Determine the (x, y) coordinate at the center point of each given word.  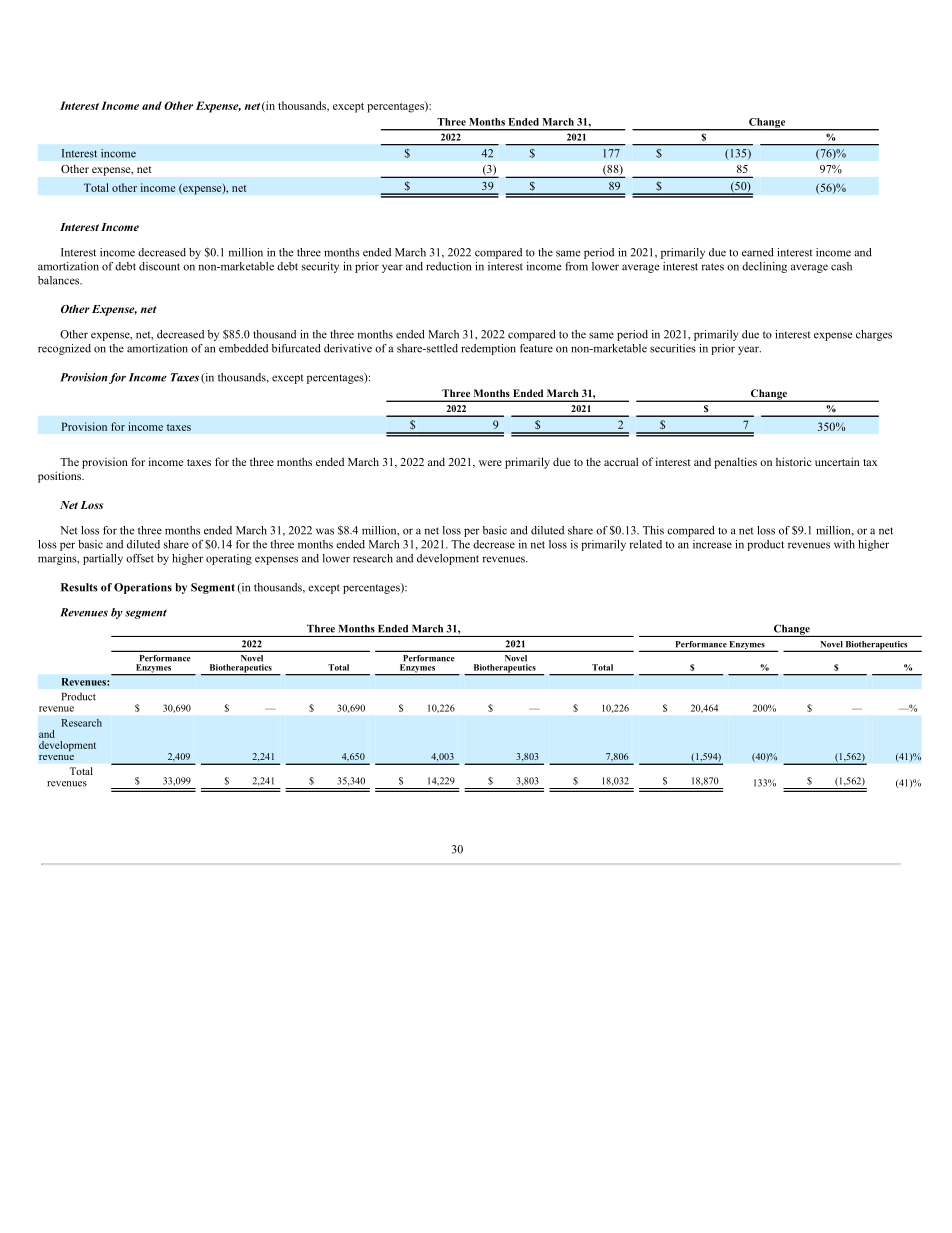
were (490, 463)
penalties (735, 463)
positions (61, 477)
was (325, 531)
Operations (143, 588)
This (653, 530)
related (645, 544)
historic (794, 461)
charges (874, 335)
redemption (488, 349)
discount (159, 266)
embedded (243, 348)
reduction (448, 266)
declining (764, 267)
